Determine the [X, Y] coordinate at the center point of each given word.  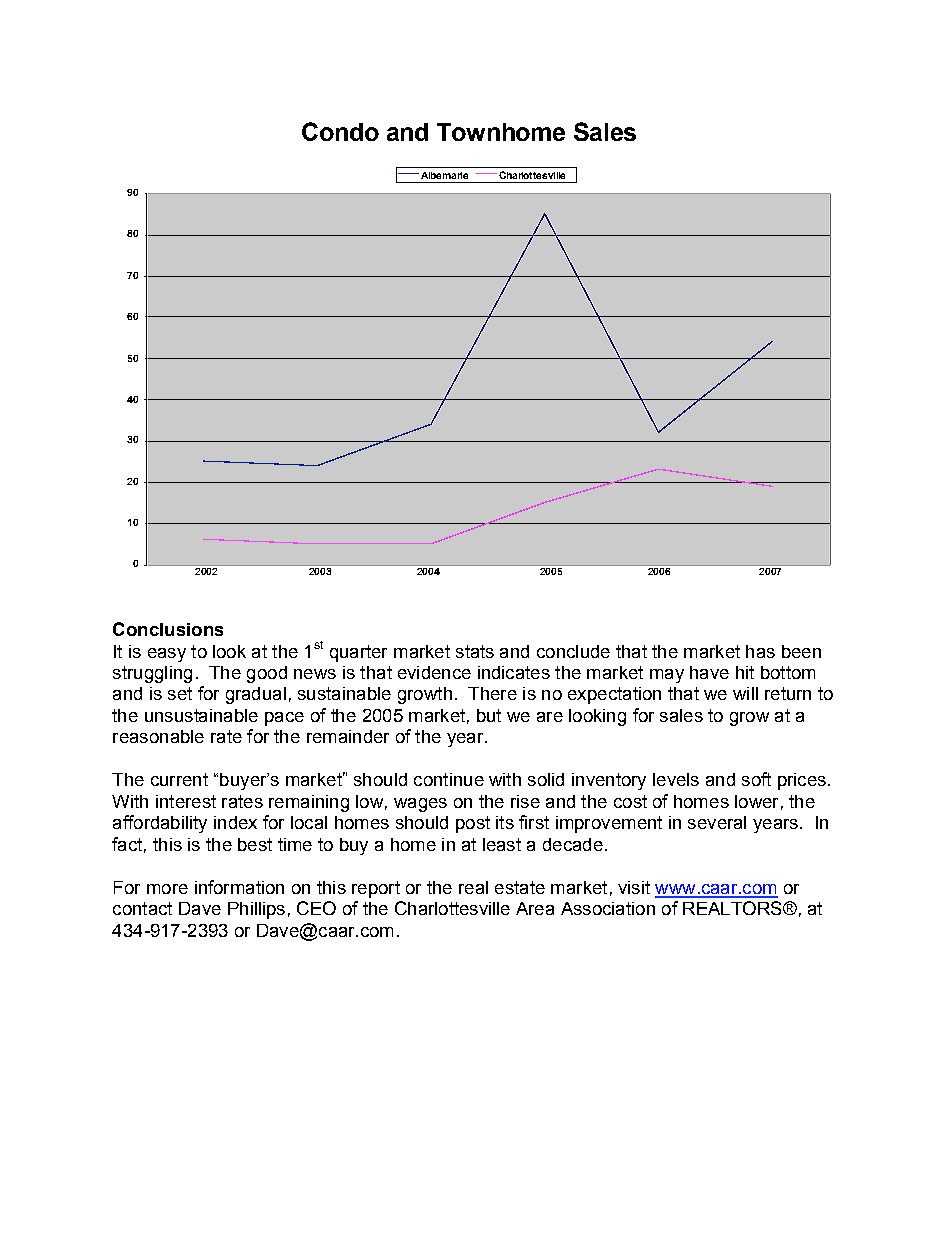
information [239, 887]
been [801, 651]
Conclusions [168, 629]
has [760, 651]
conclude [573, 651]
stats [475, 651]
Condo [340, 131]
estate [520, 887]
